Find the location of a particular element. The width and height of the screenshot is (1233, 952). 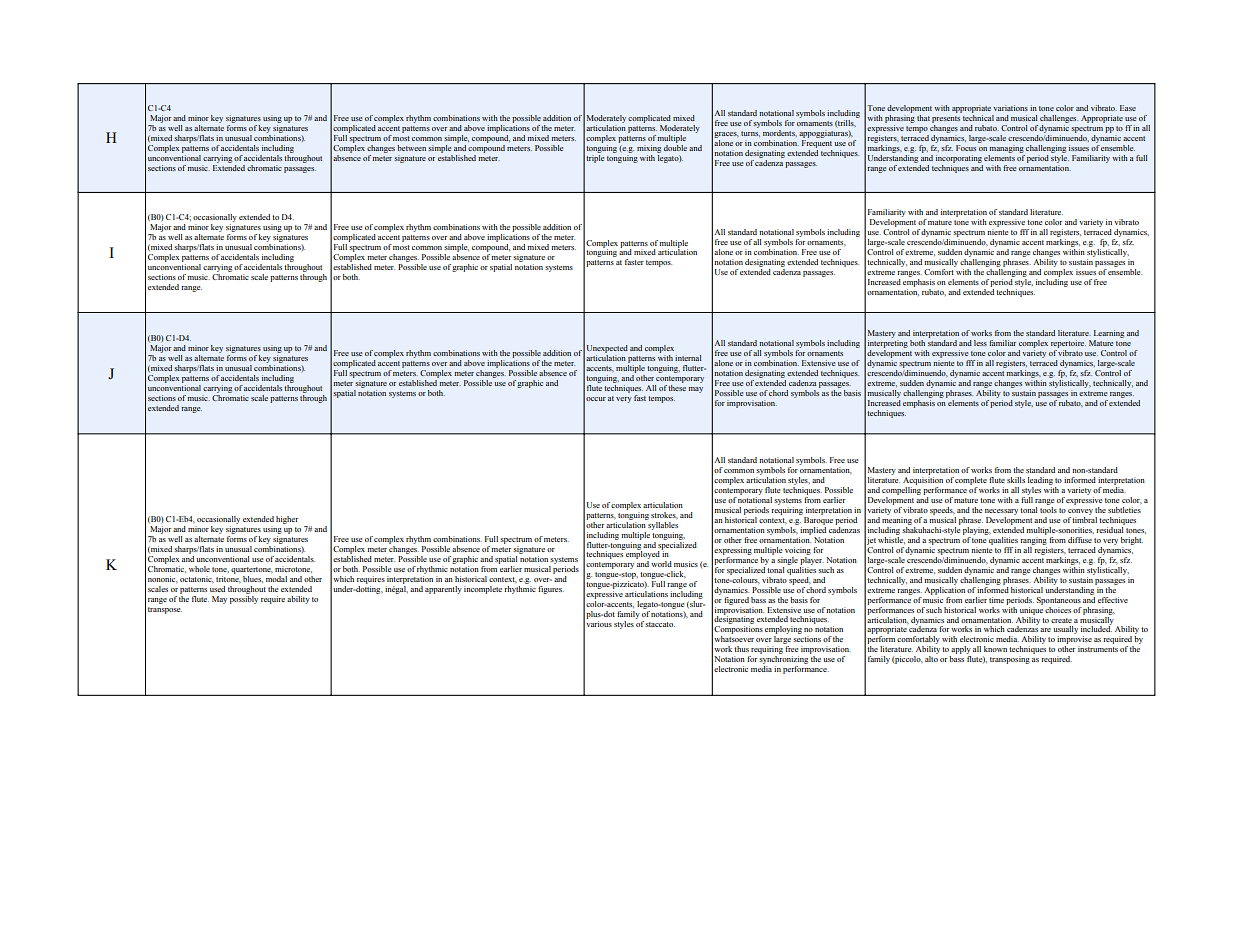

higher is located at coordinates (287, 520).
